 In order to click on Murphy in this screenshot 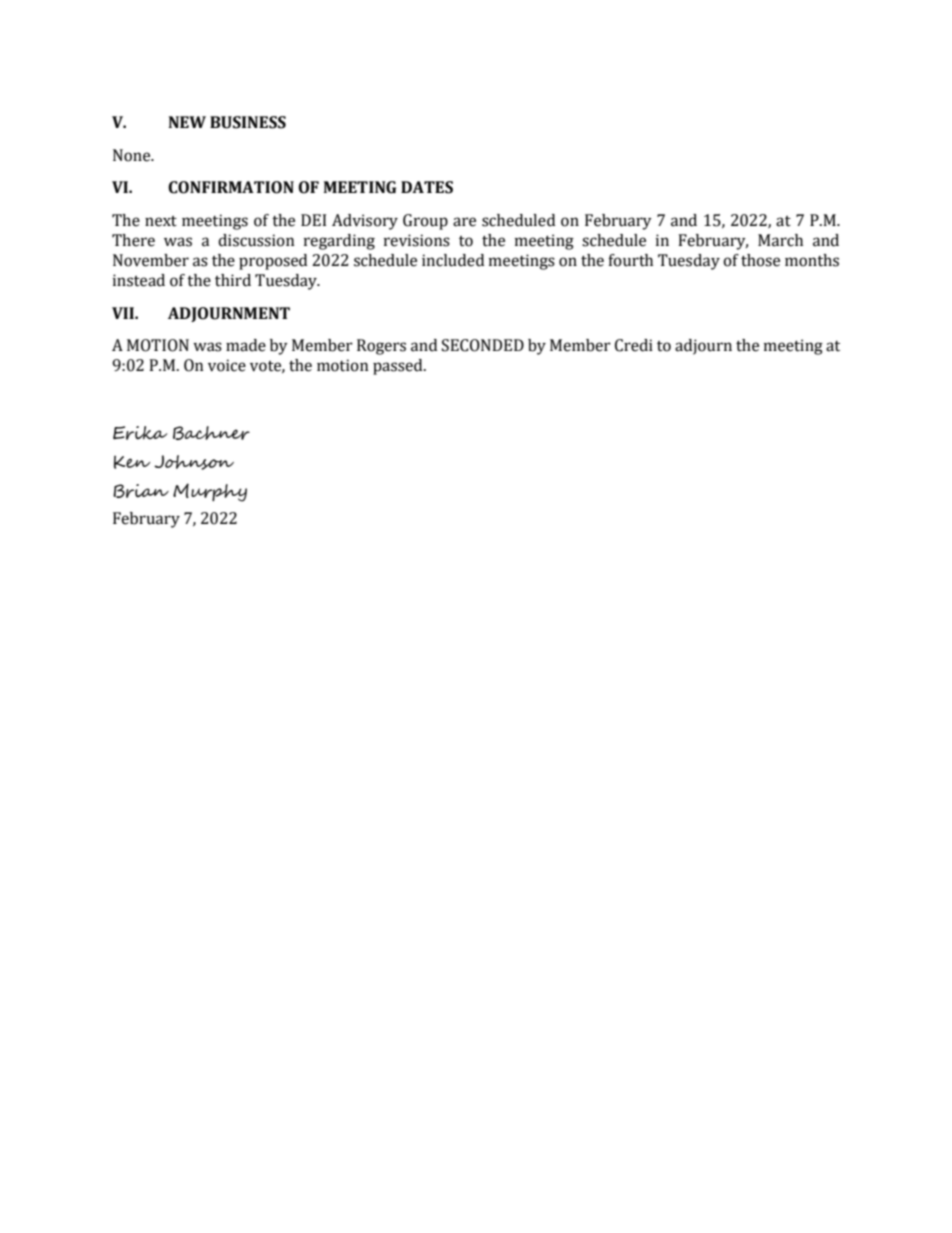, I will do `click(210, 492)`.
